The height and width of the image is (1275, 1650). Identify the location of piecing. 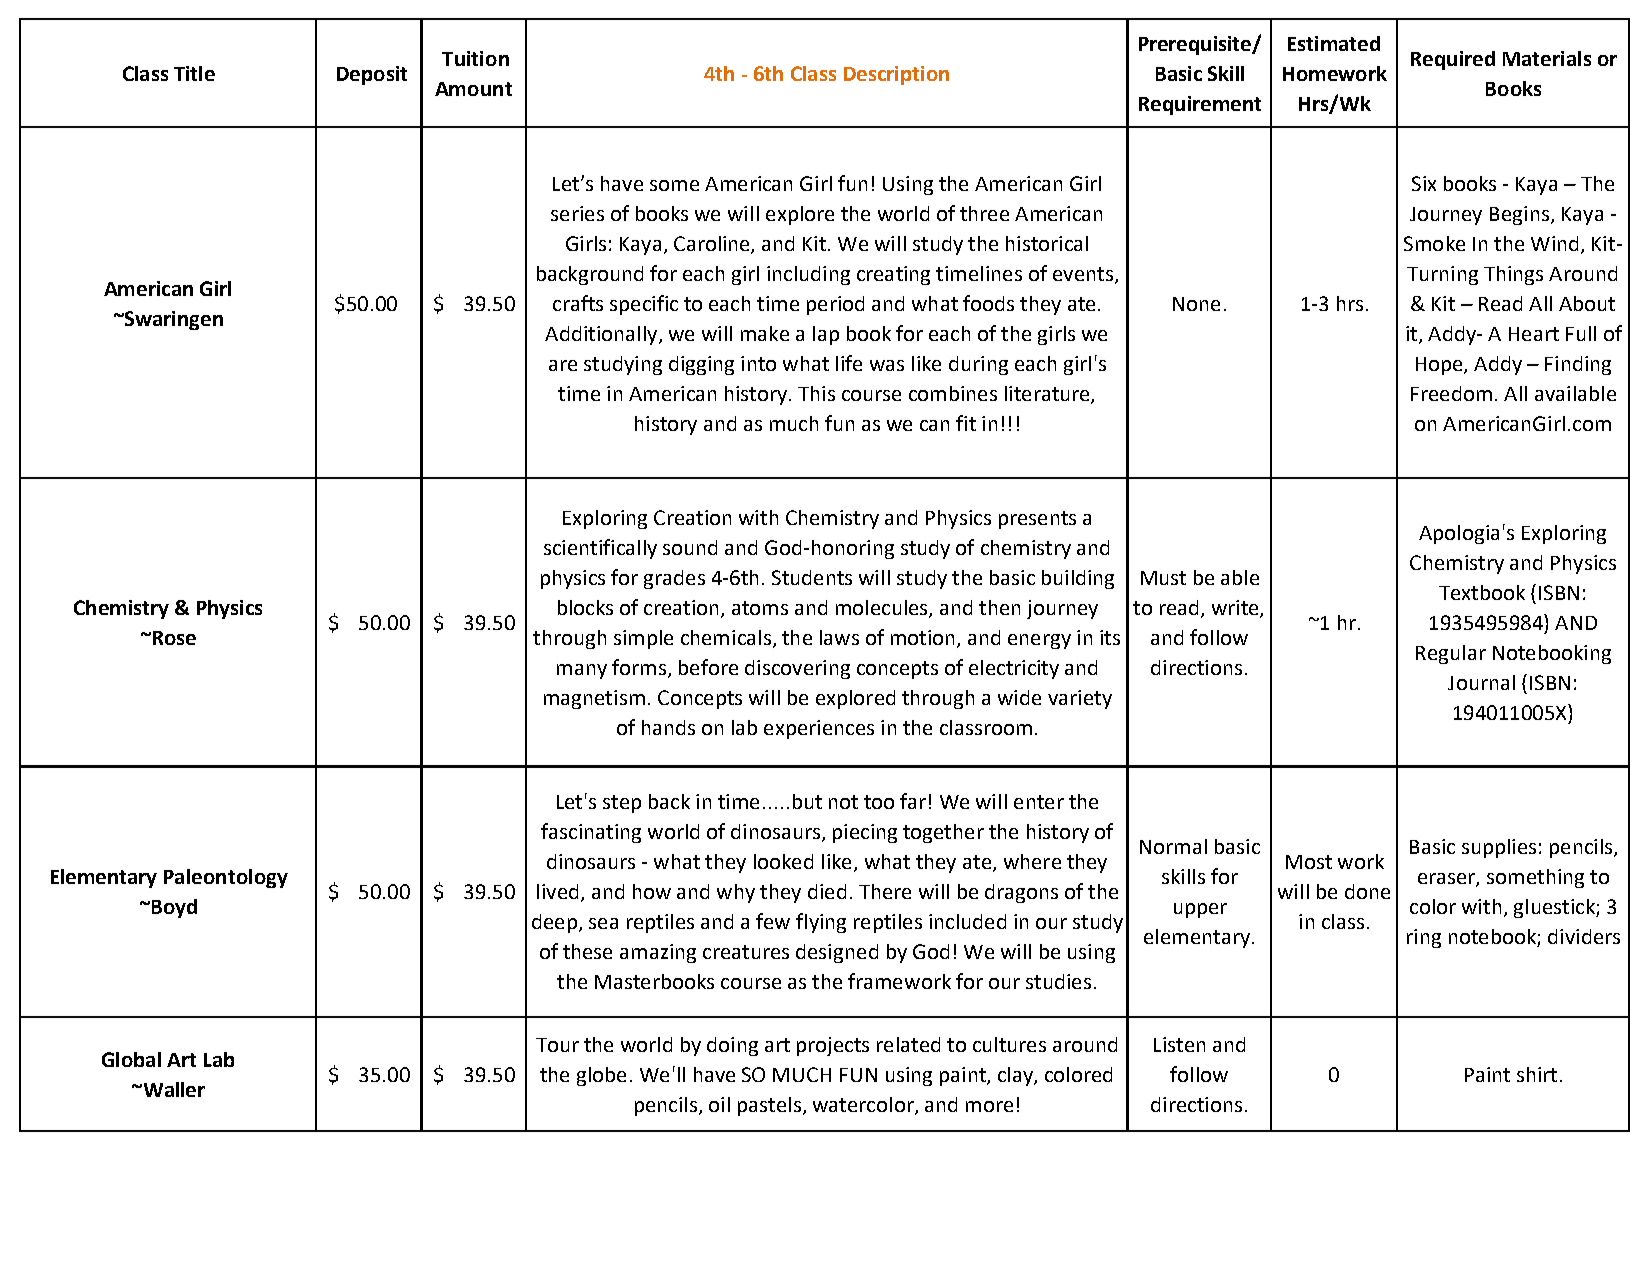
(865, 833).
